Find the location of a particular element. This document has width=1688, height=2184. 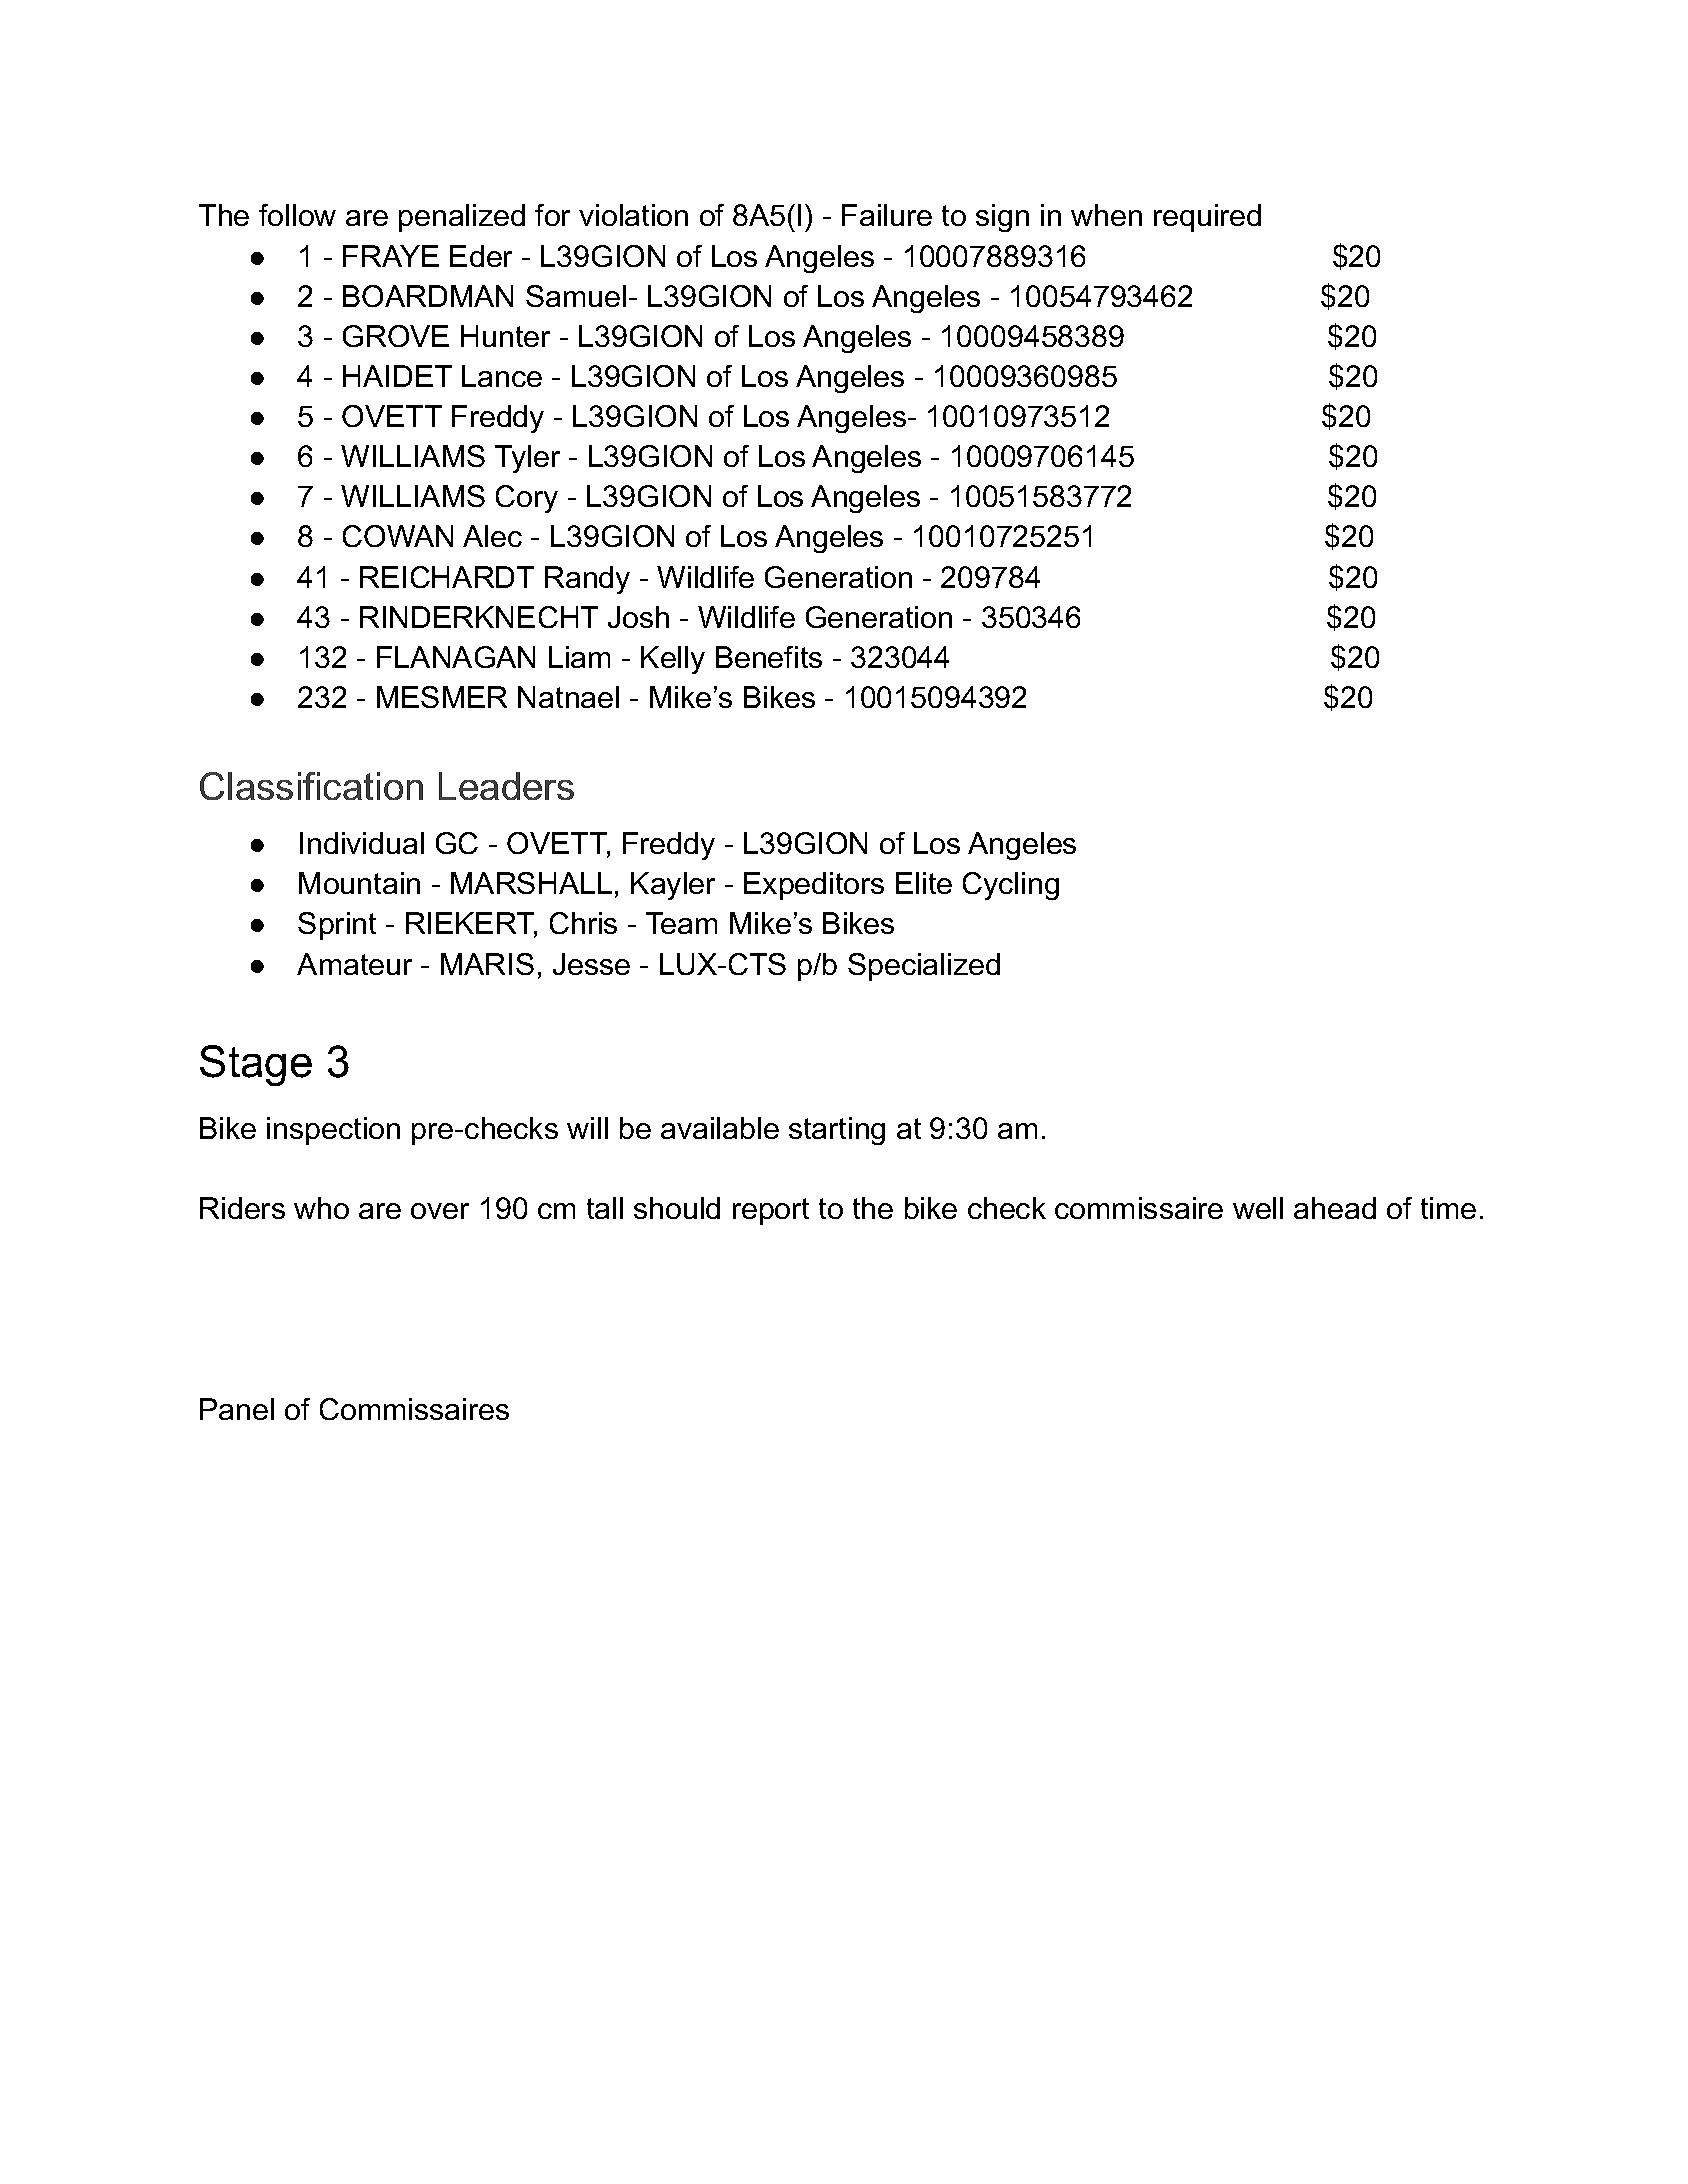

Panel is located at coordinates (237, 1409).
